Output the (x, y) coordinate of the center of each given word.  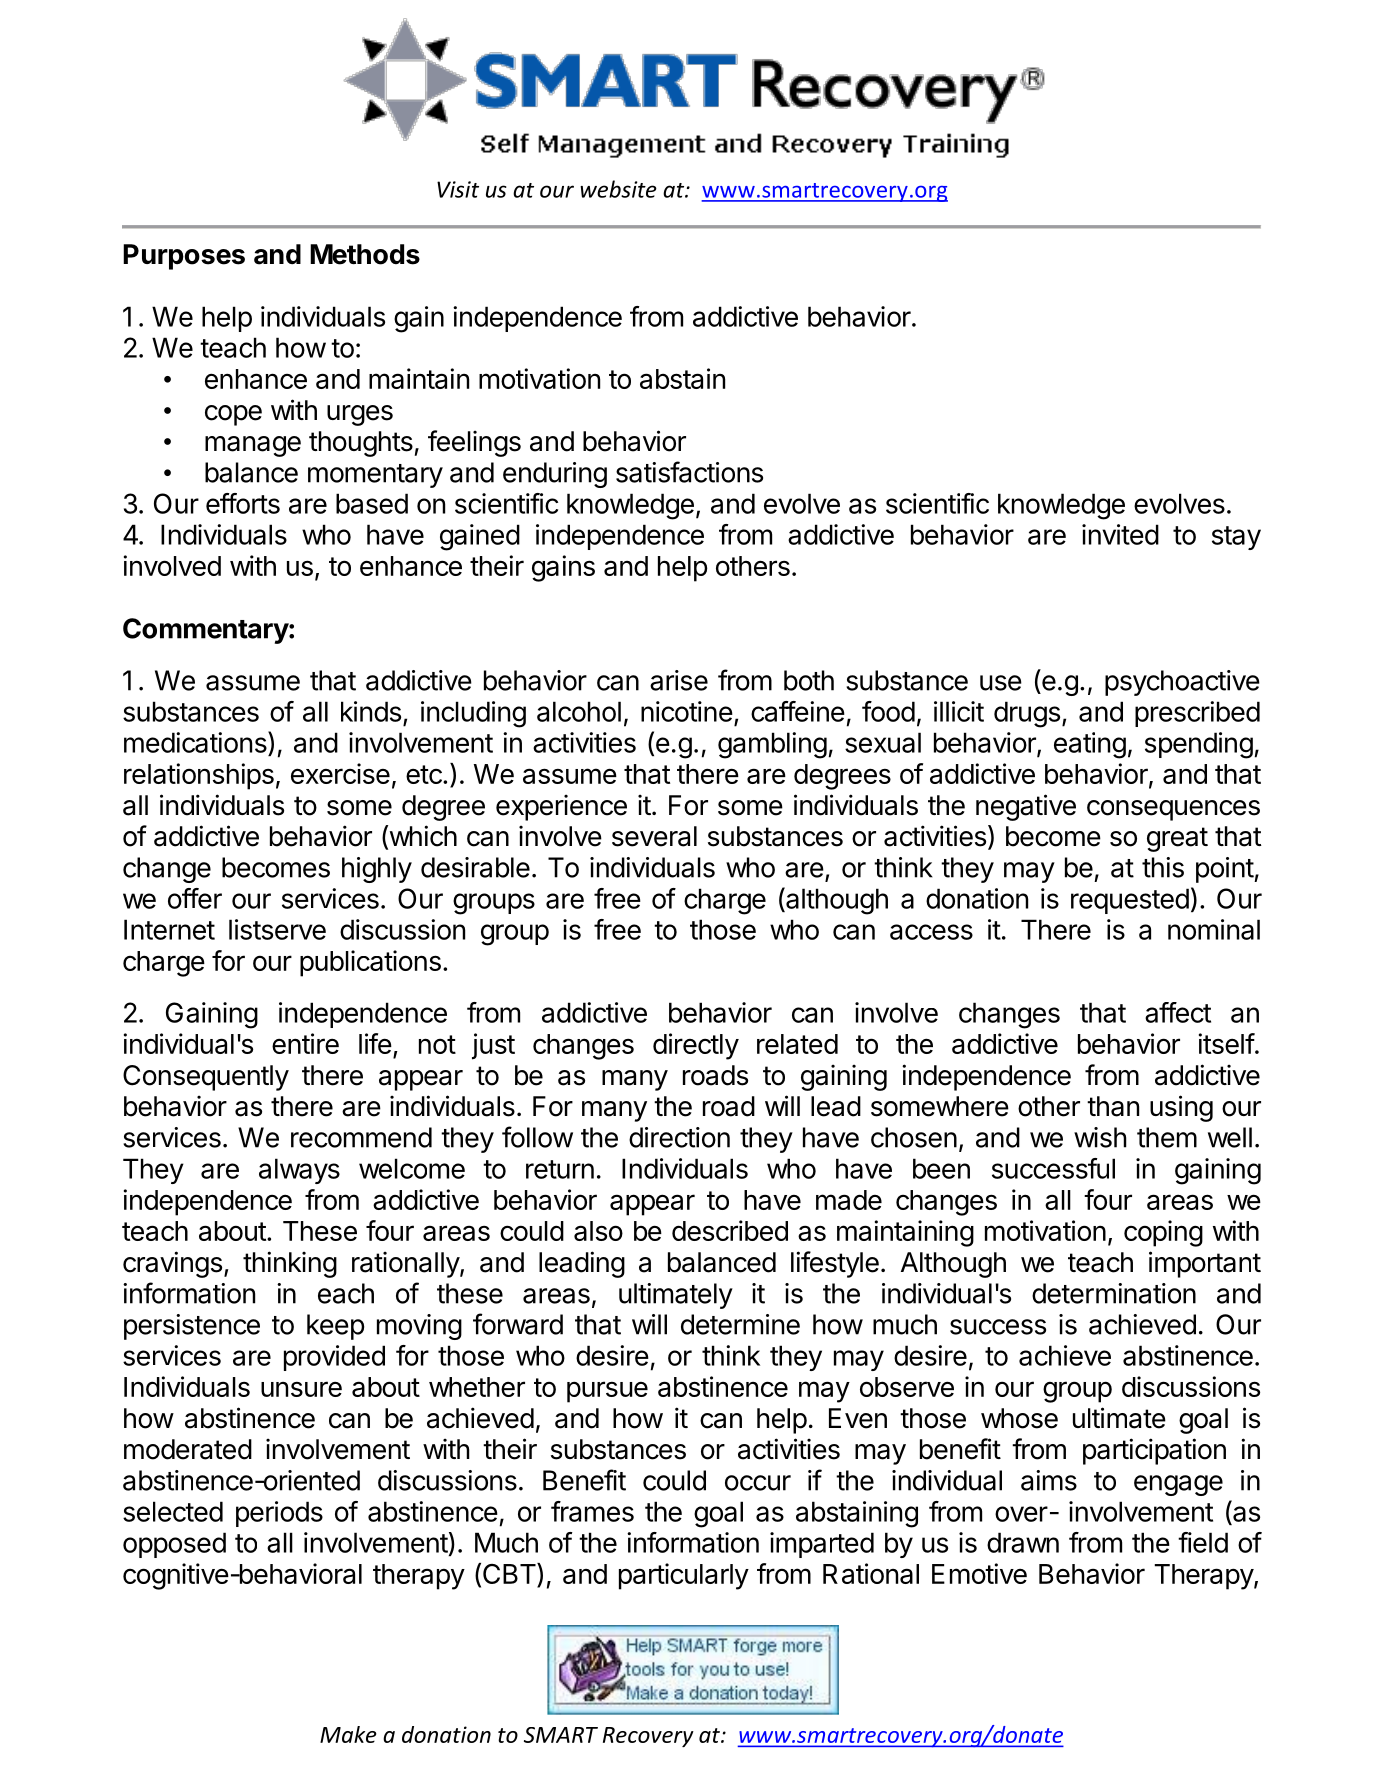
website (618, 189)
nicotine (687, 711)
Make (348, 1734)
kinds (371, 711)
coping (1163, 1233)
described (730, 1230)
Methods (365, 254)
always (299, 1171)
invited (1120, 534)
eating (1090, 745)
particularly (684, 1576)
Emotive (979, 1573)
